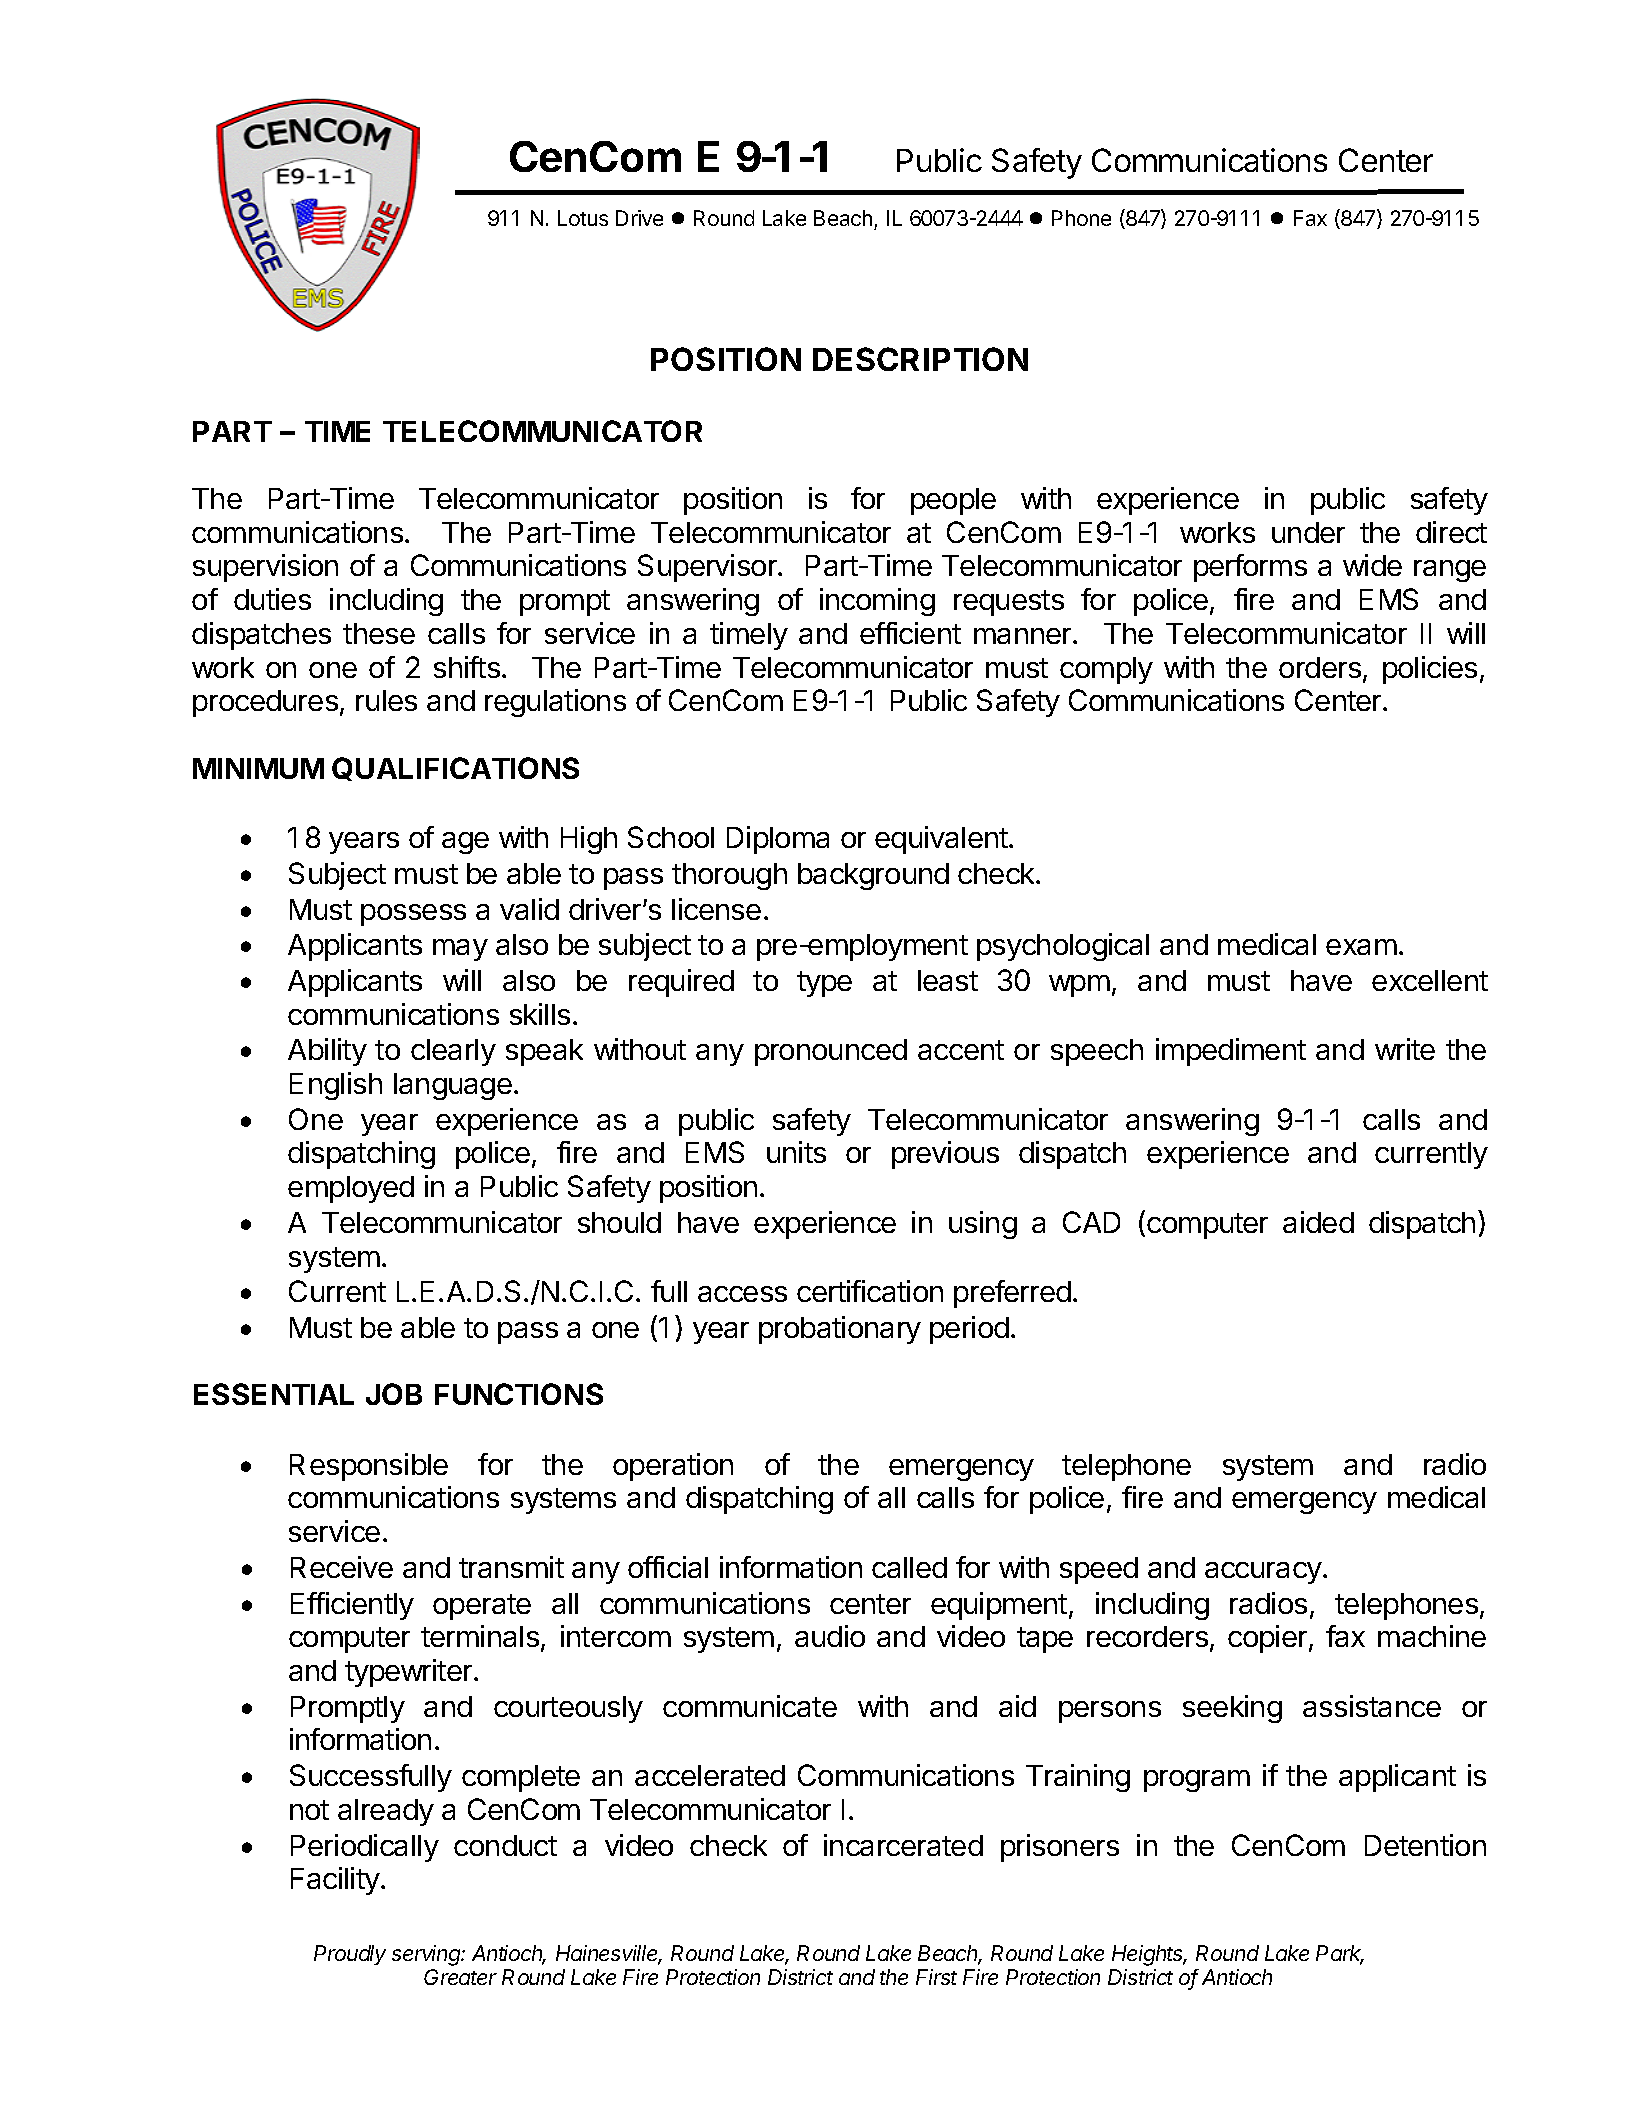  I want to click on probationary, so click(840, 1330).
